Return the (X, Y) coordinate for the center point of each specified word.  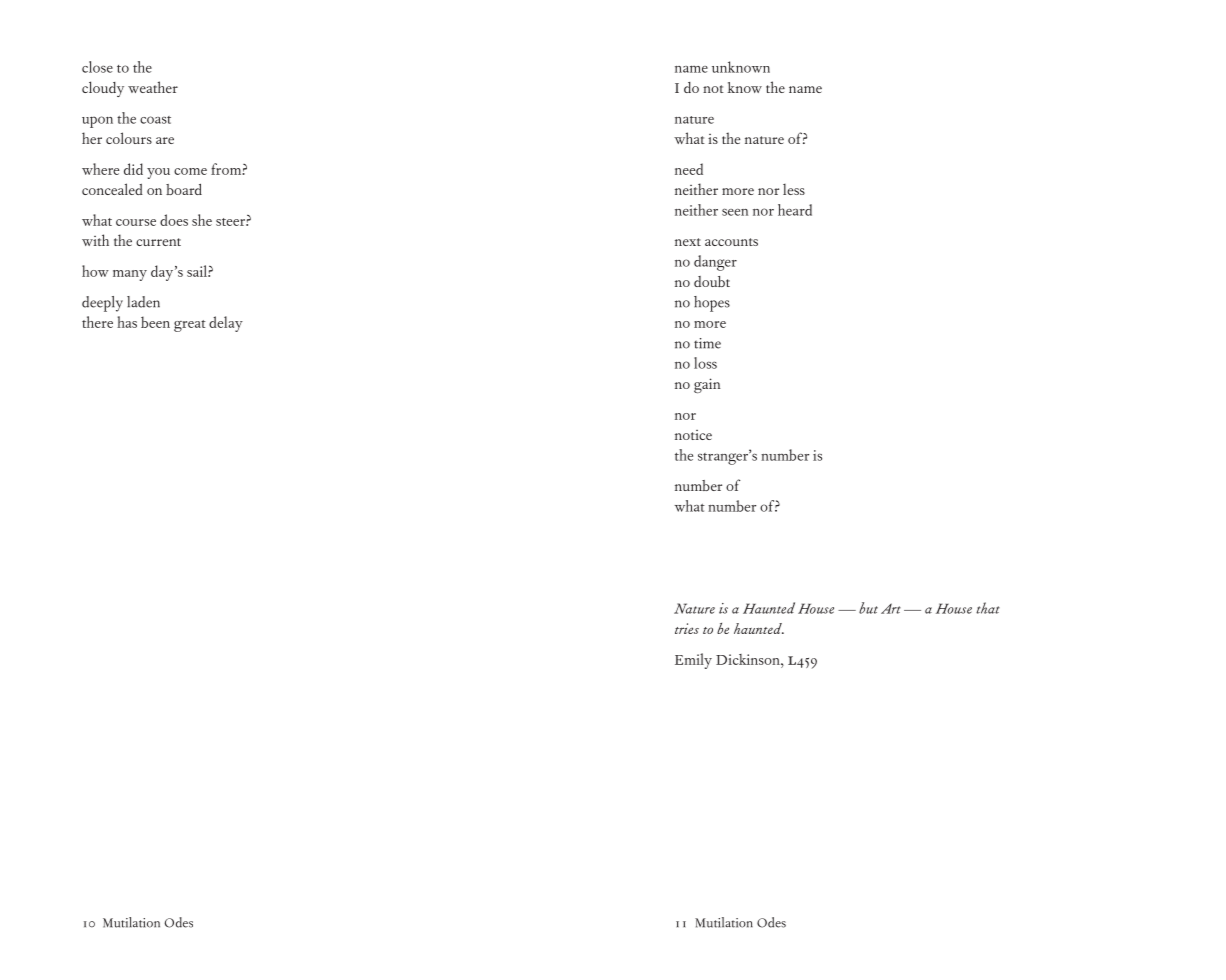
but (868, 608)
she (202, 220)
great (190, 326)
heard (795, 210)
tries (687, 628)
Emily (693, 661)
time (707, 343)
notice (693, 435)
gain (707, 385)
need (689, 169)
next (688, 242)
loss (705, 363)
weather (153, 87)
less (794, 189)
